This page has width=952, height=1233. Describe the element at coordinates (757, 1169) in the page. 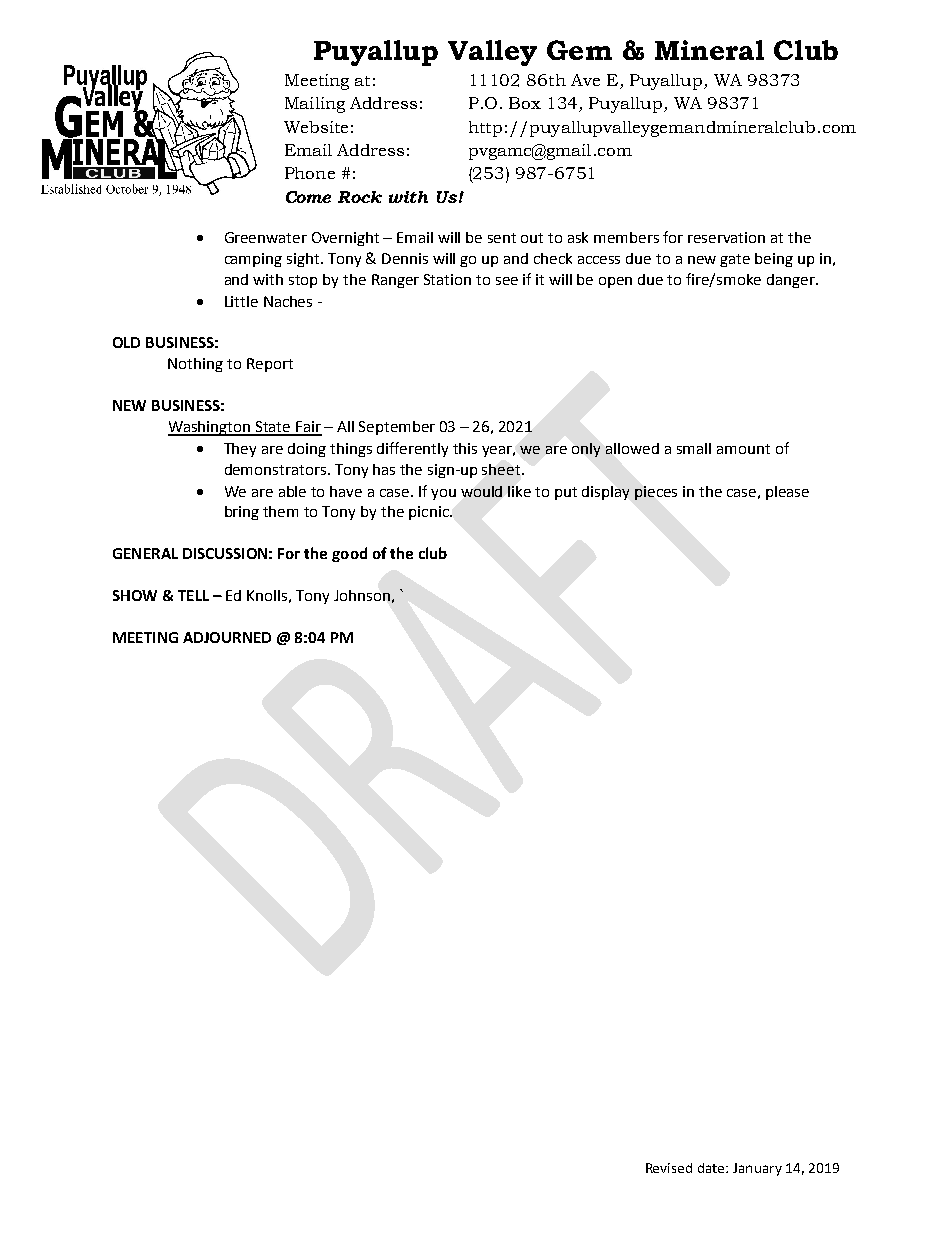

I see `January` at that location.
